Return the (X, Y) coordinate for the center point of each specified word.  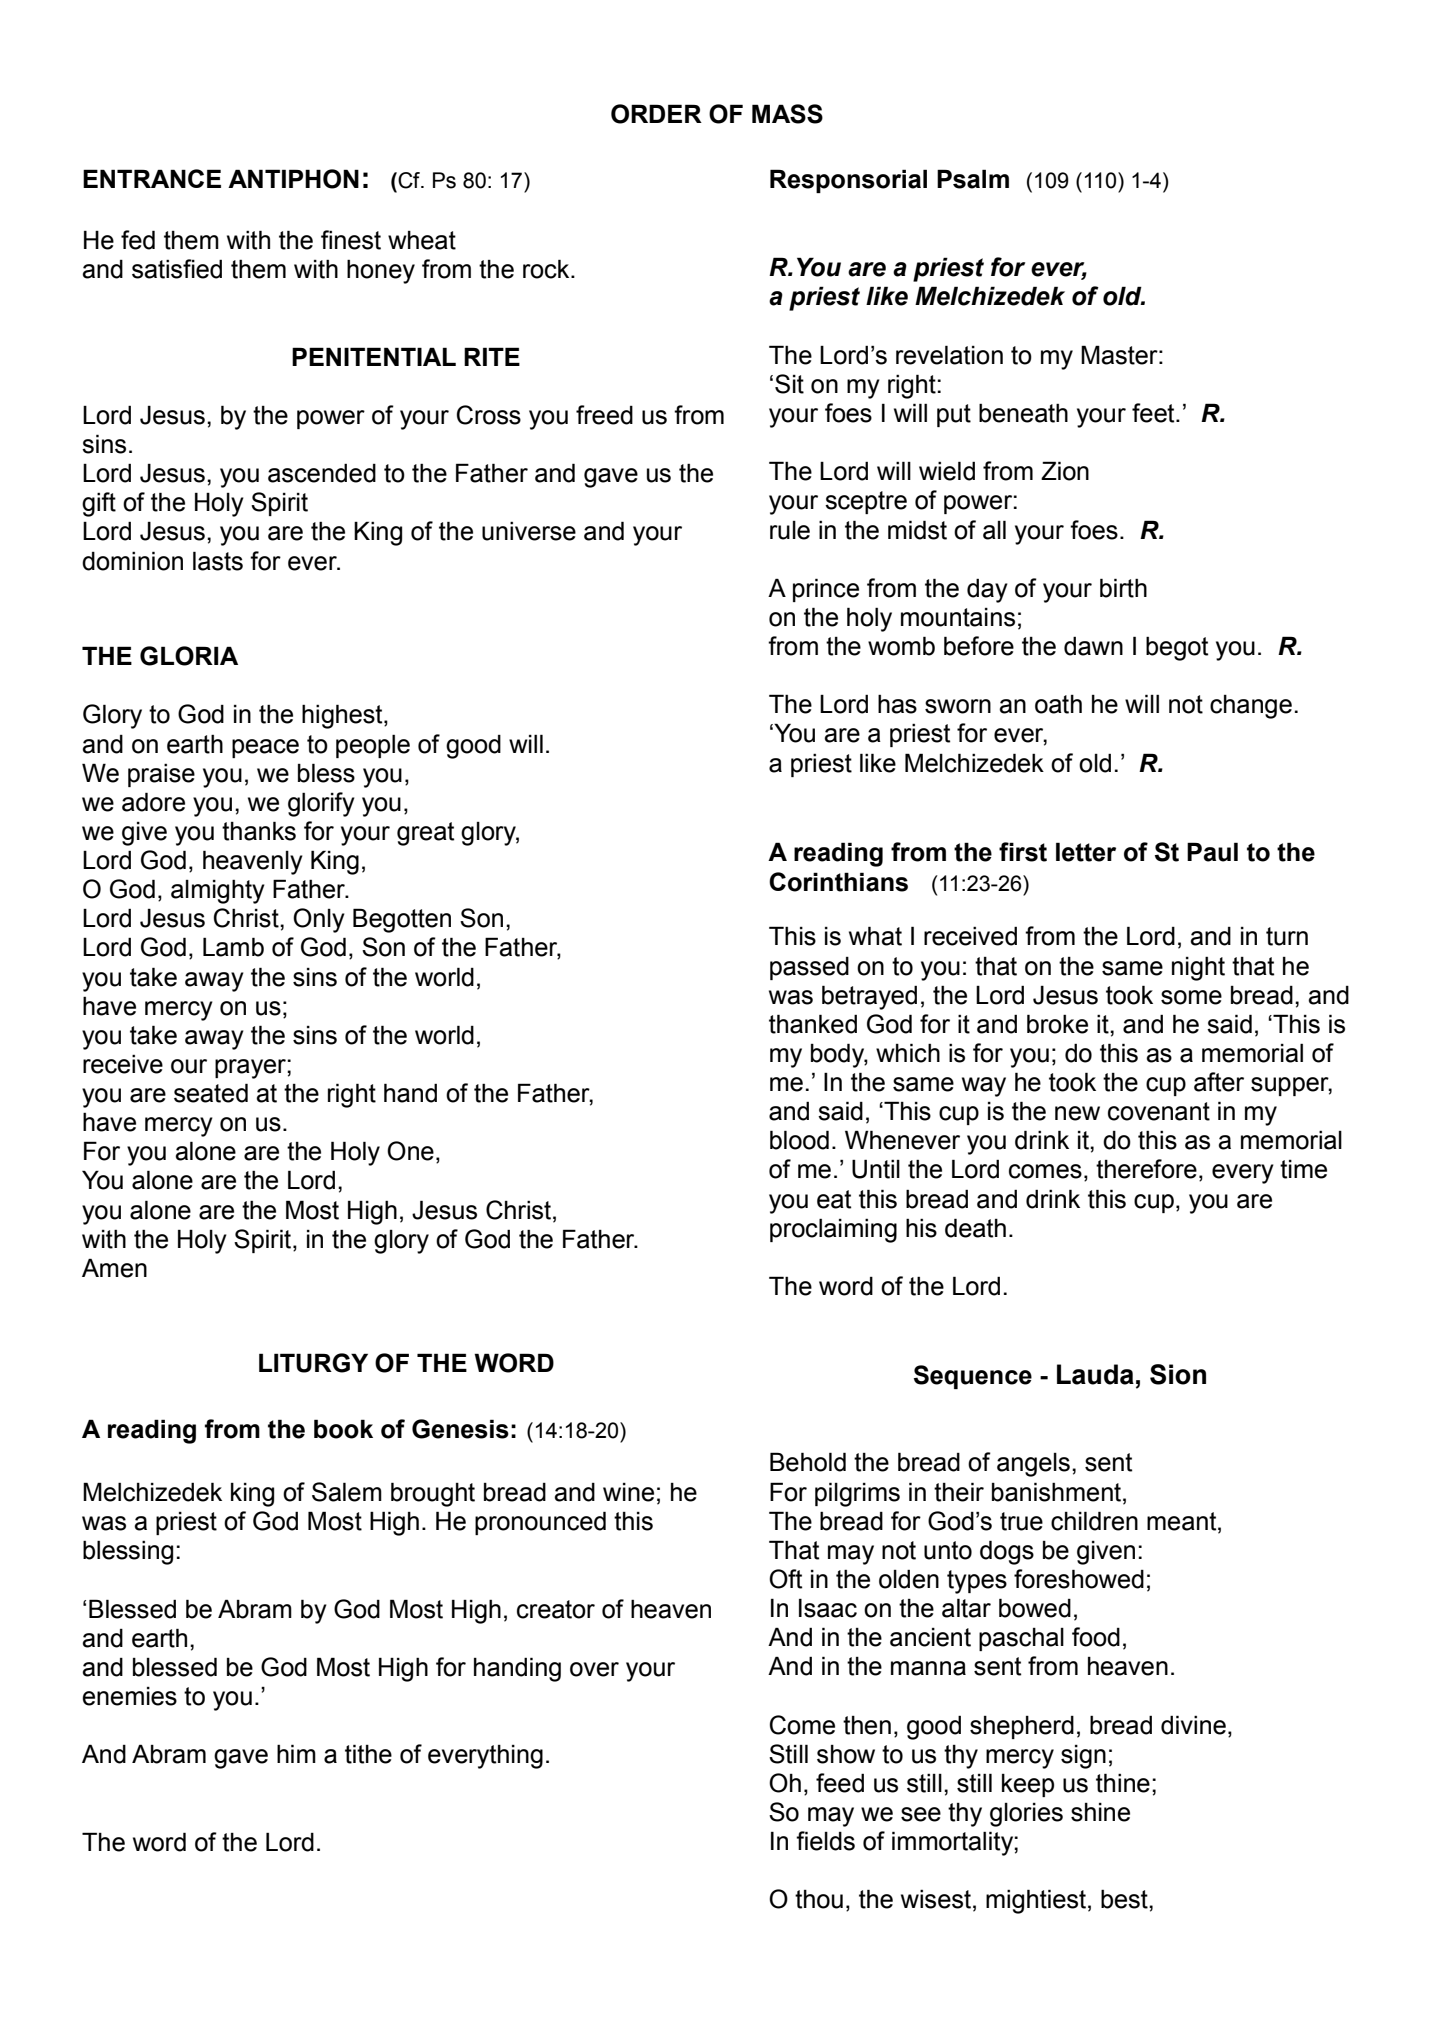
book (343, 1429)
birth (1123, 588)
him (296, 1753)
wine (628, 1492)
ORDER (656, 114)
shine (1100, 1812)
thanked (813, 1024)
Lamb (233, 947)
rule (790, 530)
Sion (1178, 1374)
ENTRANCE (152, 178)
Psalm (973, 179)
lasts (218, 561)
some (1191, 997)
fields (825, 1841)
